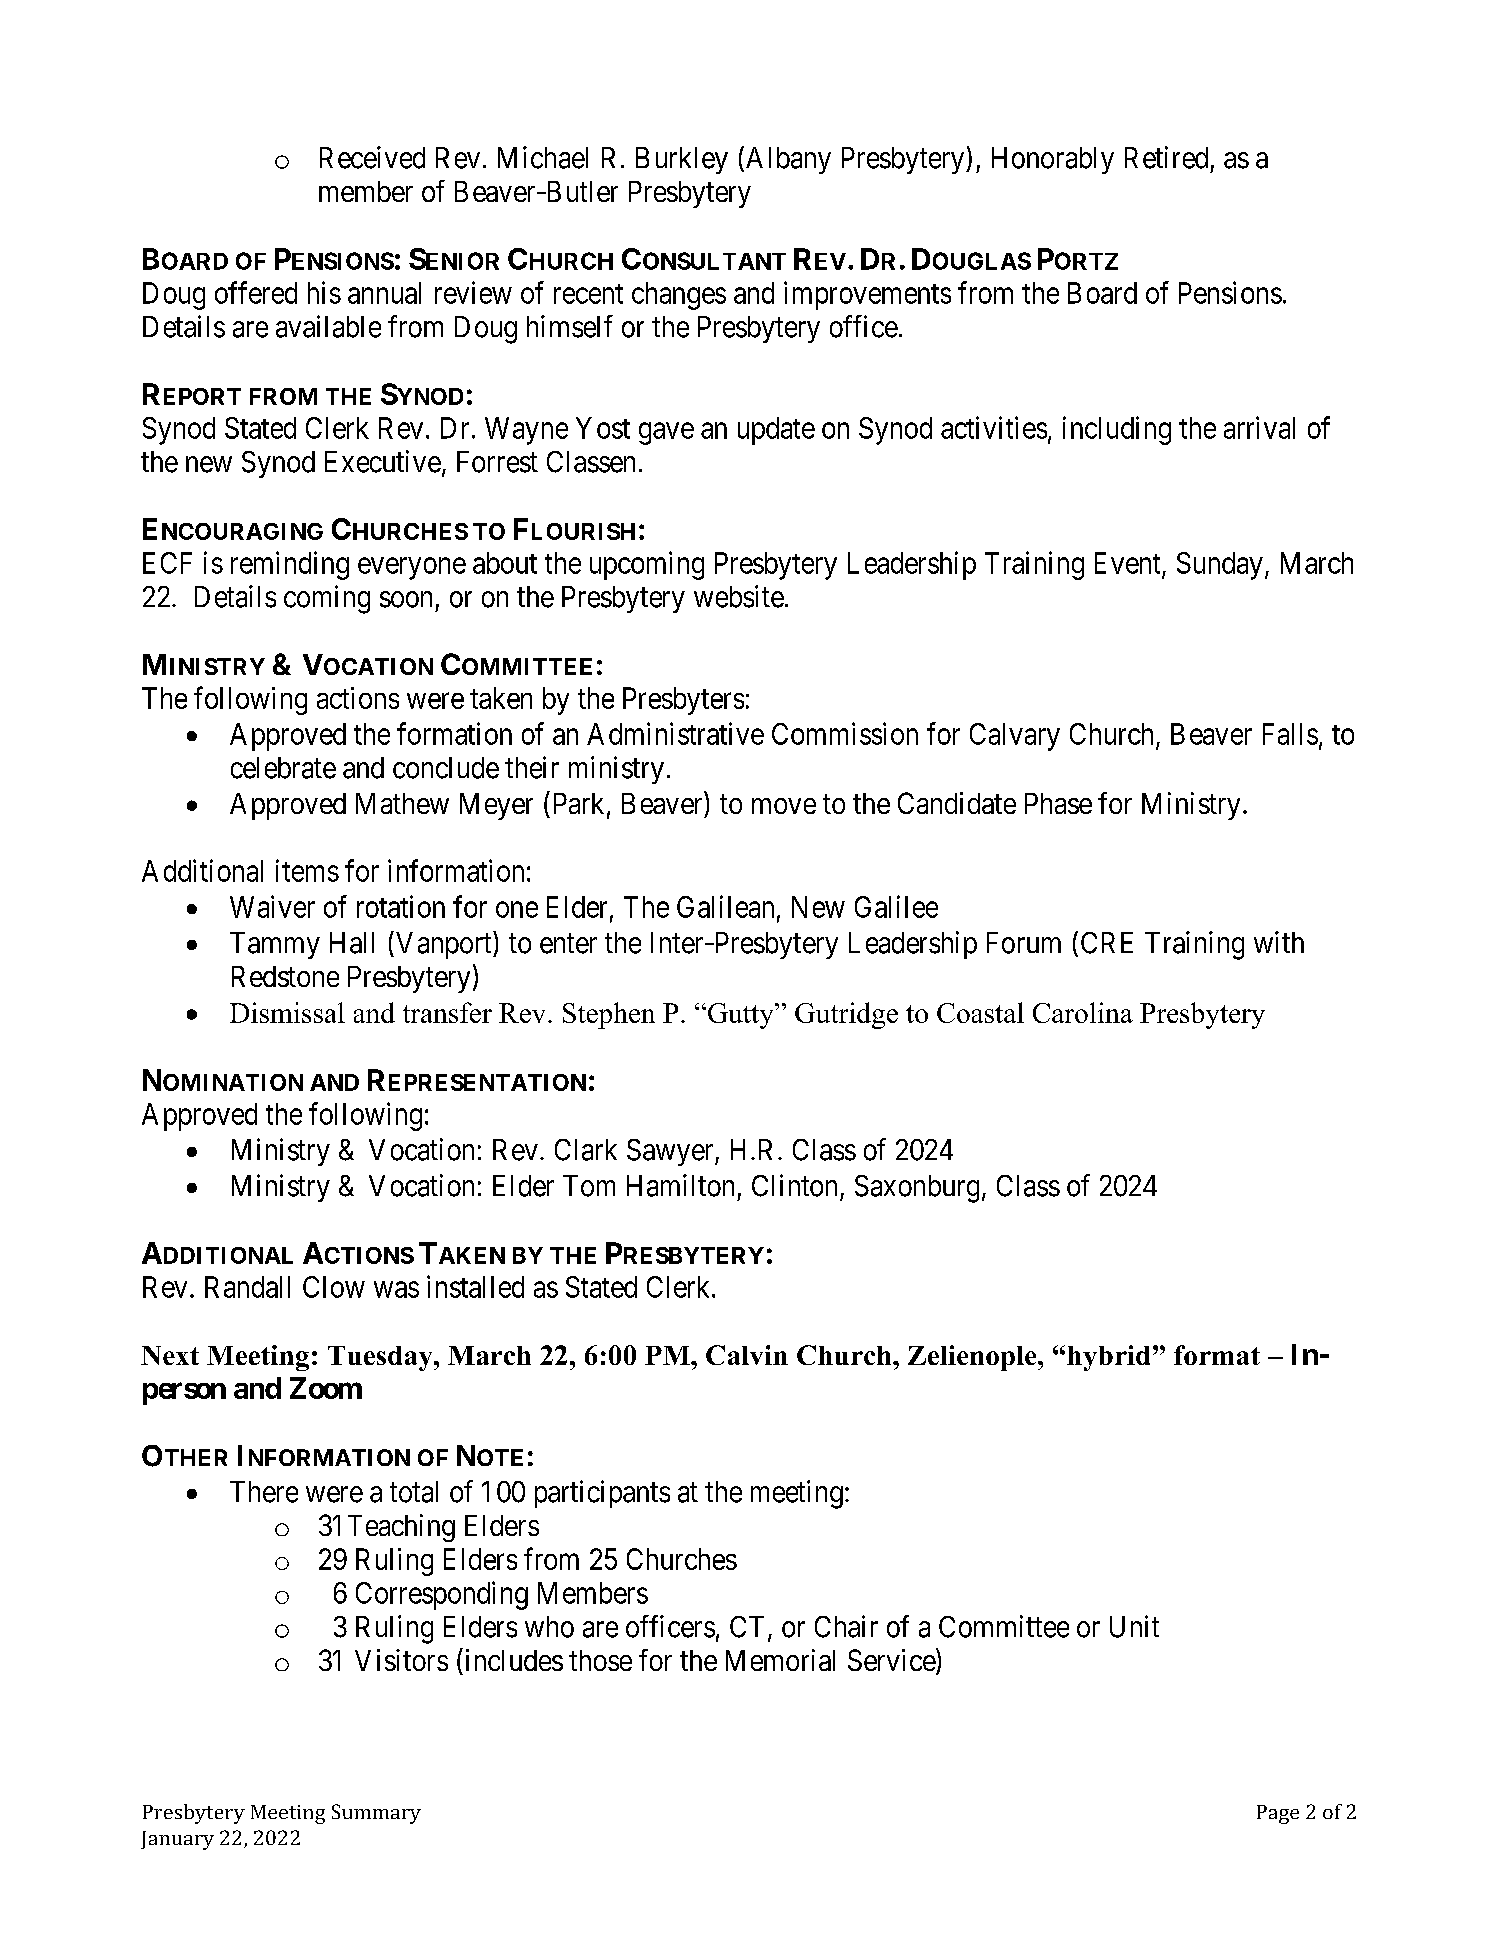 This screenshot has height=1938, width=1498. What do you see at coordinates (609, 1015) in the screenshot?
I see `Stephen` at bounding box center [609, 1015].
